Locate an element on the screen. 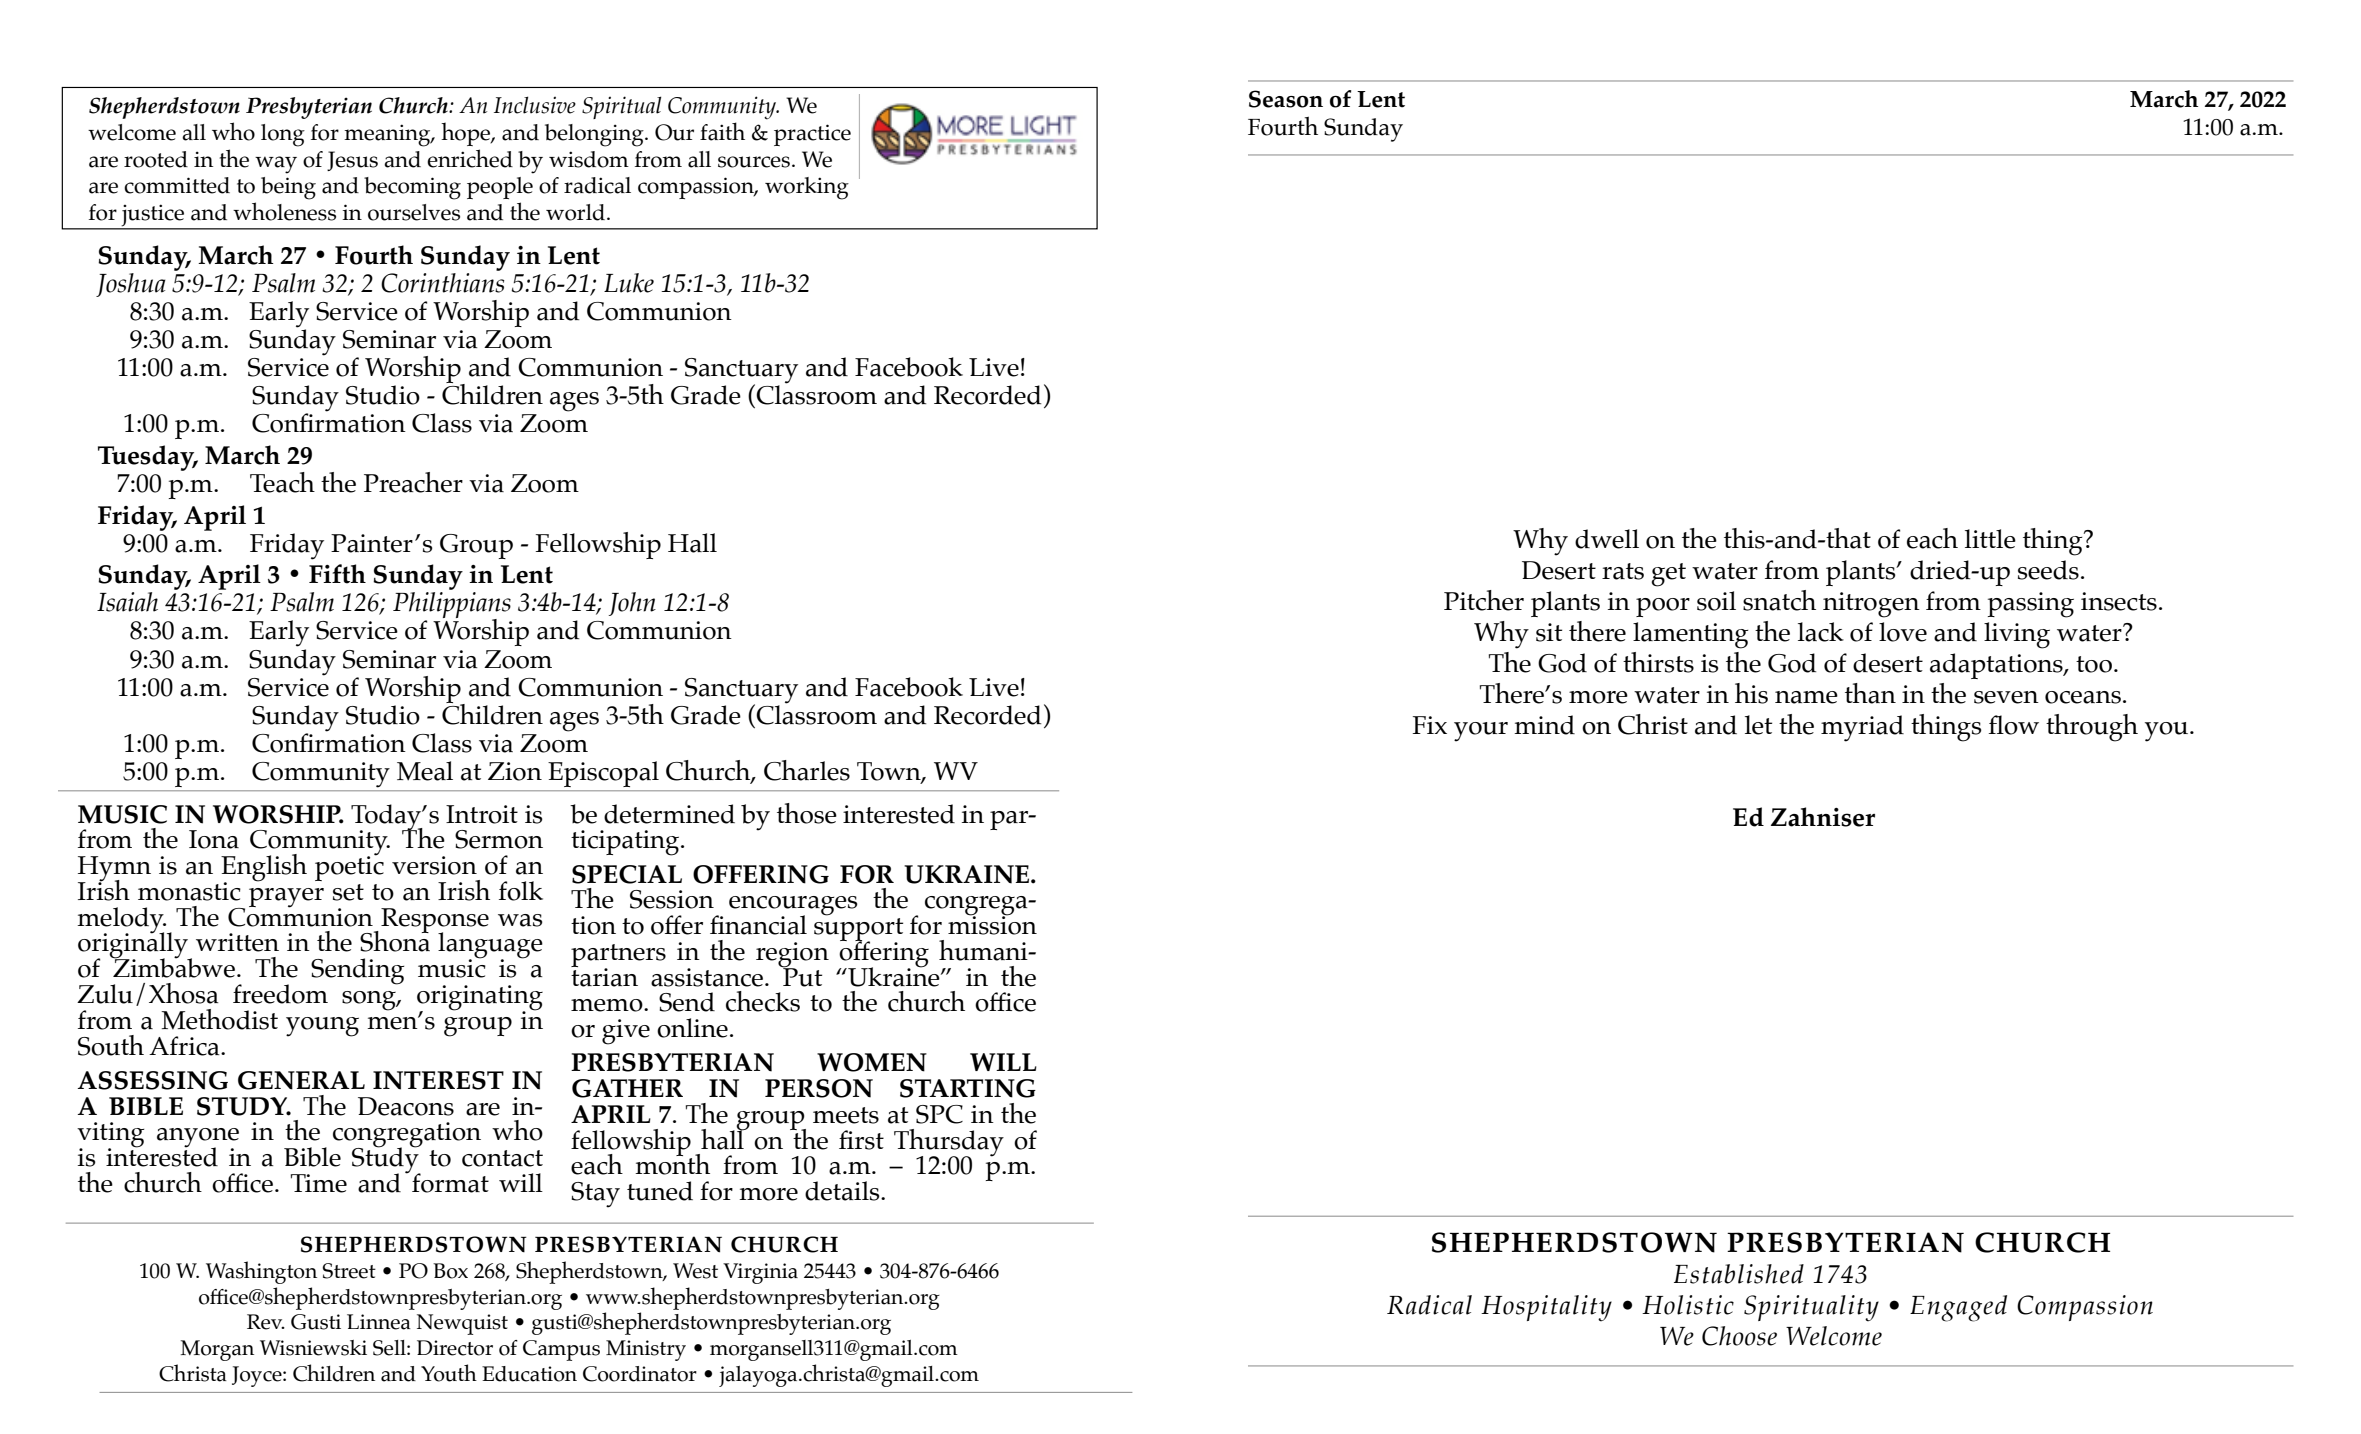 The width and height of the screenshot is (2361, 1434). little is located at coordinates (1990, 539).
